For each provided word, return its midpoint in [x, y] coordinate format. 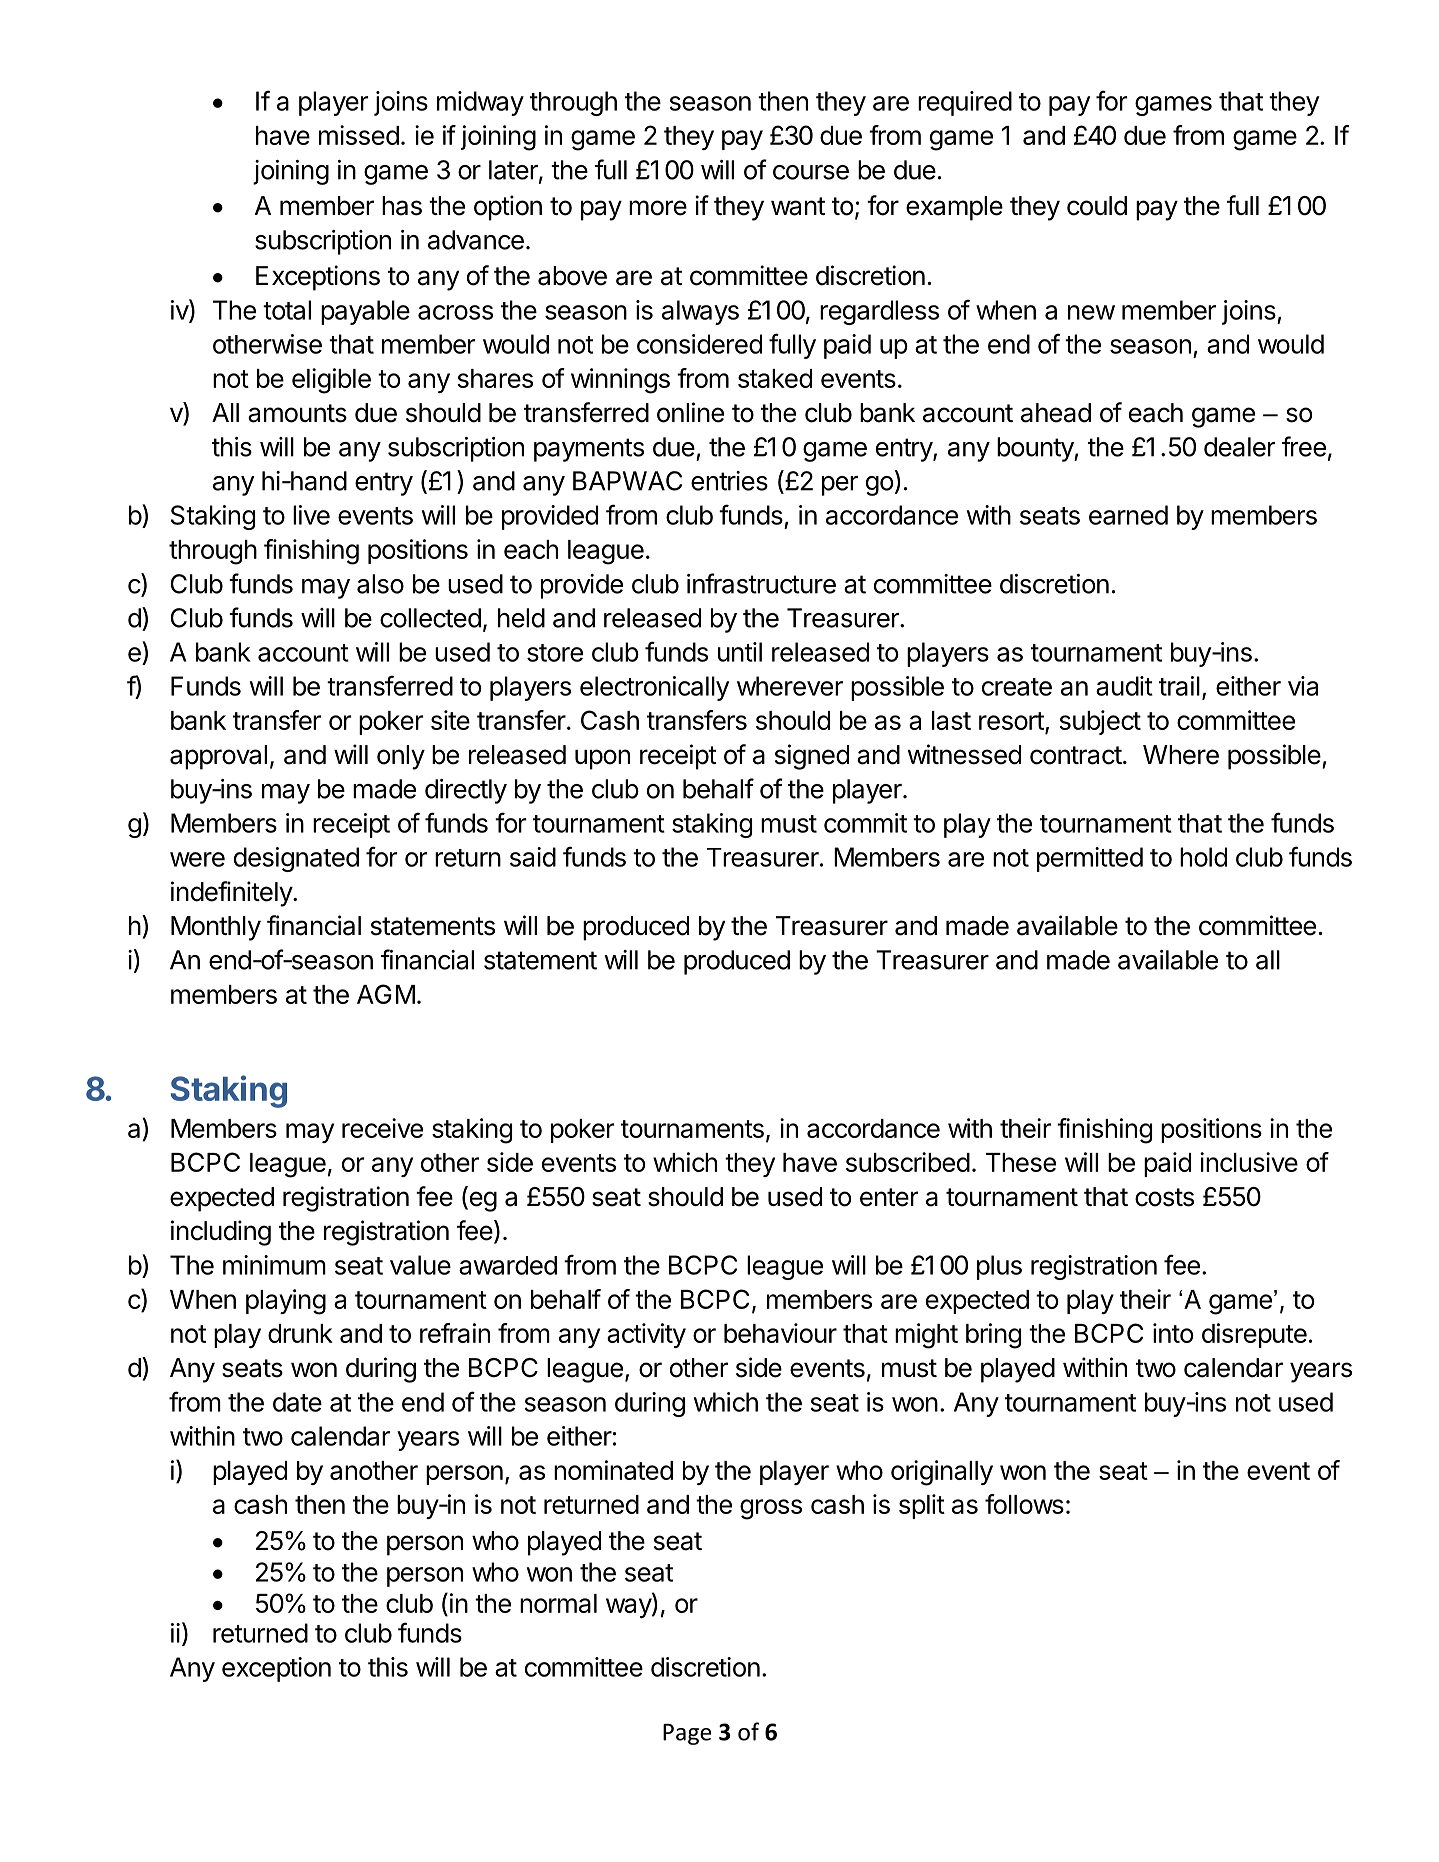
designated [296, 859]
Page [687, 1734]
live [311, 515]
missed [359, 135]
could [1097, 206]
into [1173, 1333]
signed [812, 757]
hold [1203, 857]
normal [558, 1603]
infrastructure [761, 583]
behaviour [780, 1333]
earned [1128, 515]
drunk [300, 1333]
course [811, 172]
